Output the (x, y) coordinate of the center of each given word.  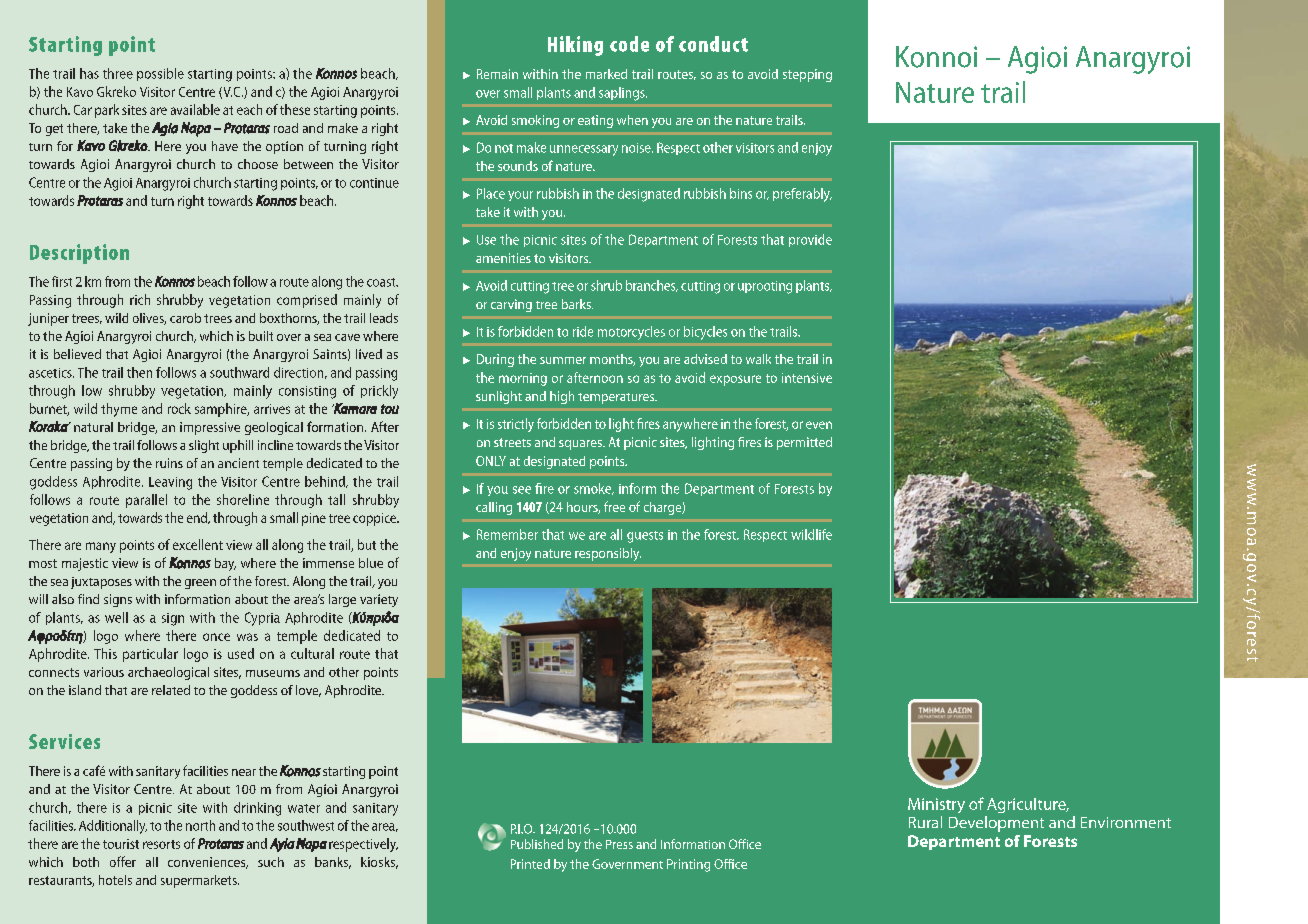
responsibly (608, 554)
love (308, 691)
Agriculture (1027, 805)
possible (160, 74)
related (171, 690)
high (562, 397)
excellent (198, 544)
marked (606, 74)
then (139, 372)
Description (79, 254)
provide (810, 240)
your (520, 196)
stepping (807, 75)
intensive (807, 378)
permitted (804, 443)
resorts (161, 844)
